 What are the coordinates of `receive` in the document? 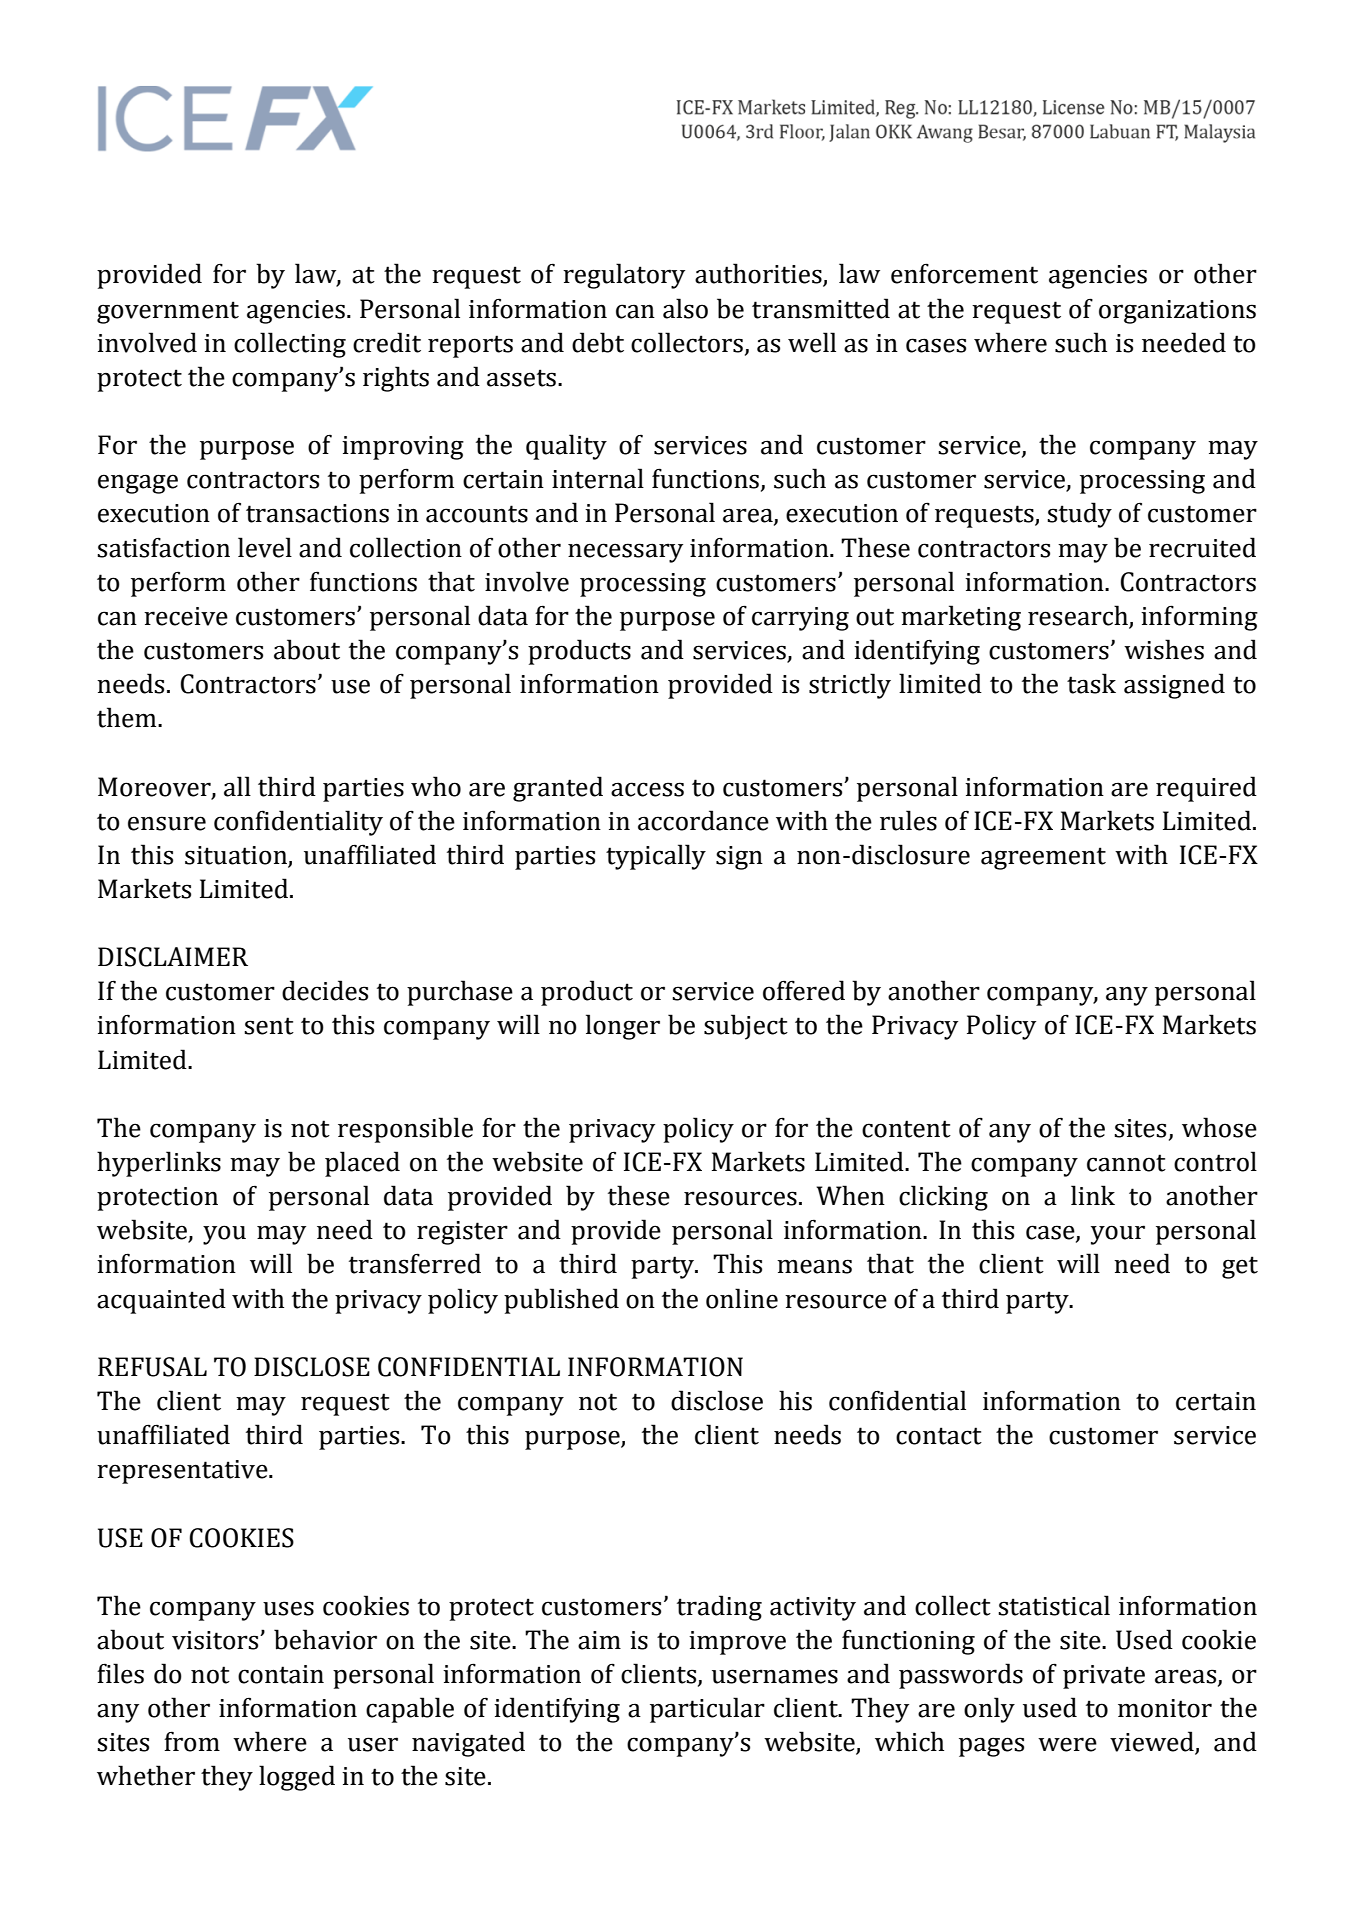 It's located at (186, 616).
